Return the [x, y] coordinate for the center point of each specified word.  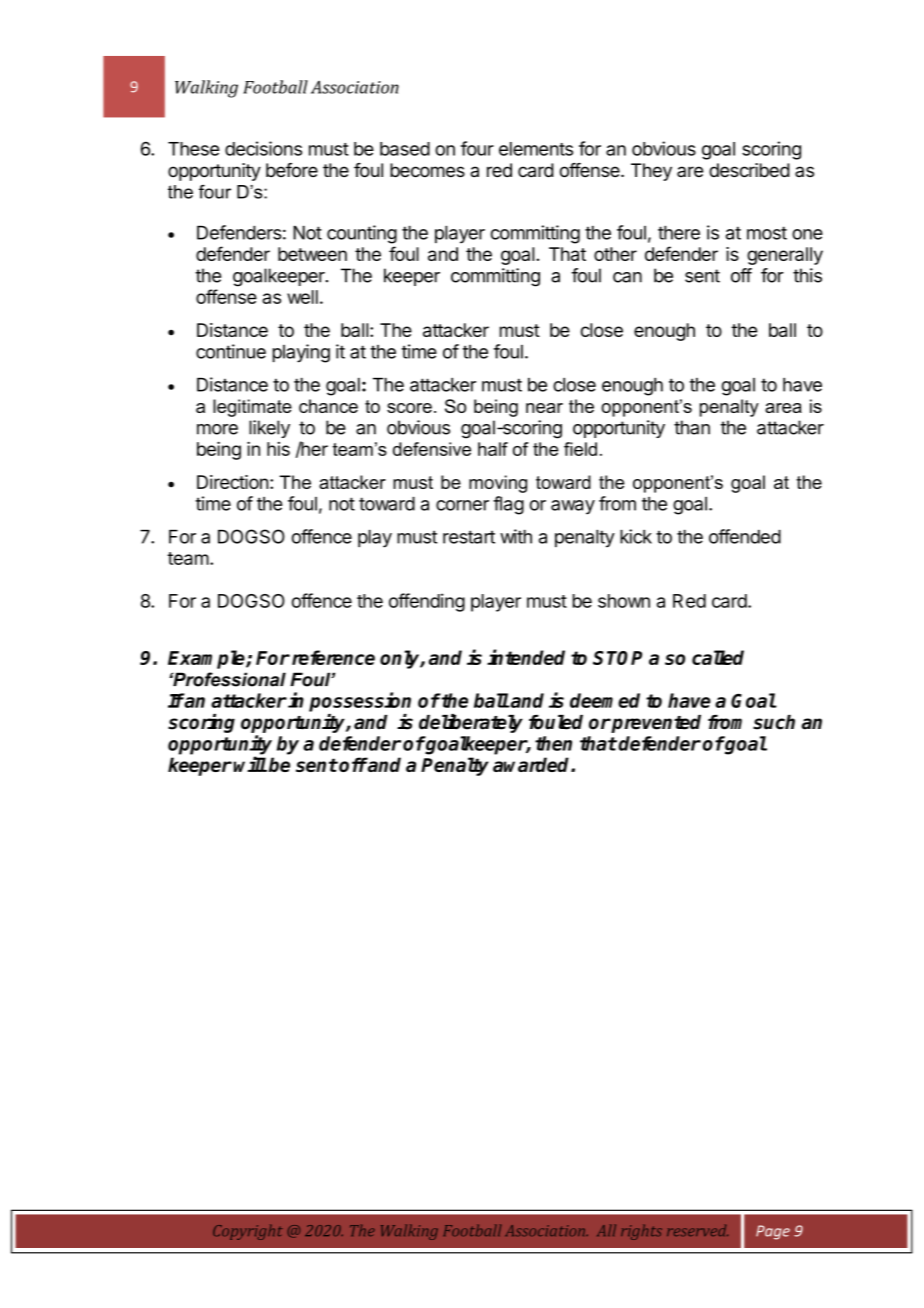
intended [526, 657]
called [718, 657]
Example [207, 659]
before [292, 170]
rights [641, 1232]
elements [536, 149]
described [749, 170]
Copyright [247, 1232]
